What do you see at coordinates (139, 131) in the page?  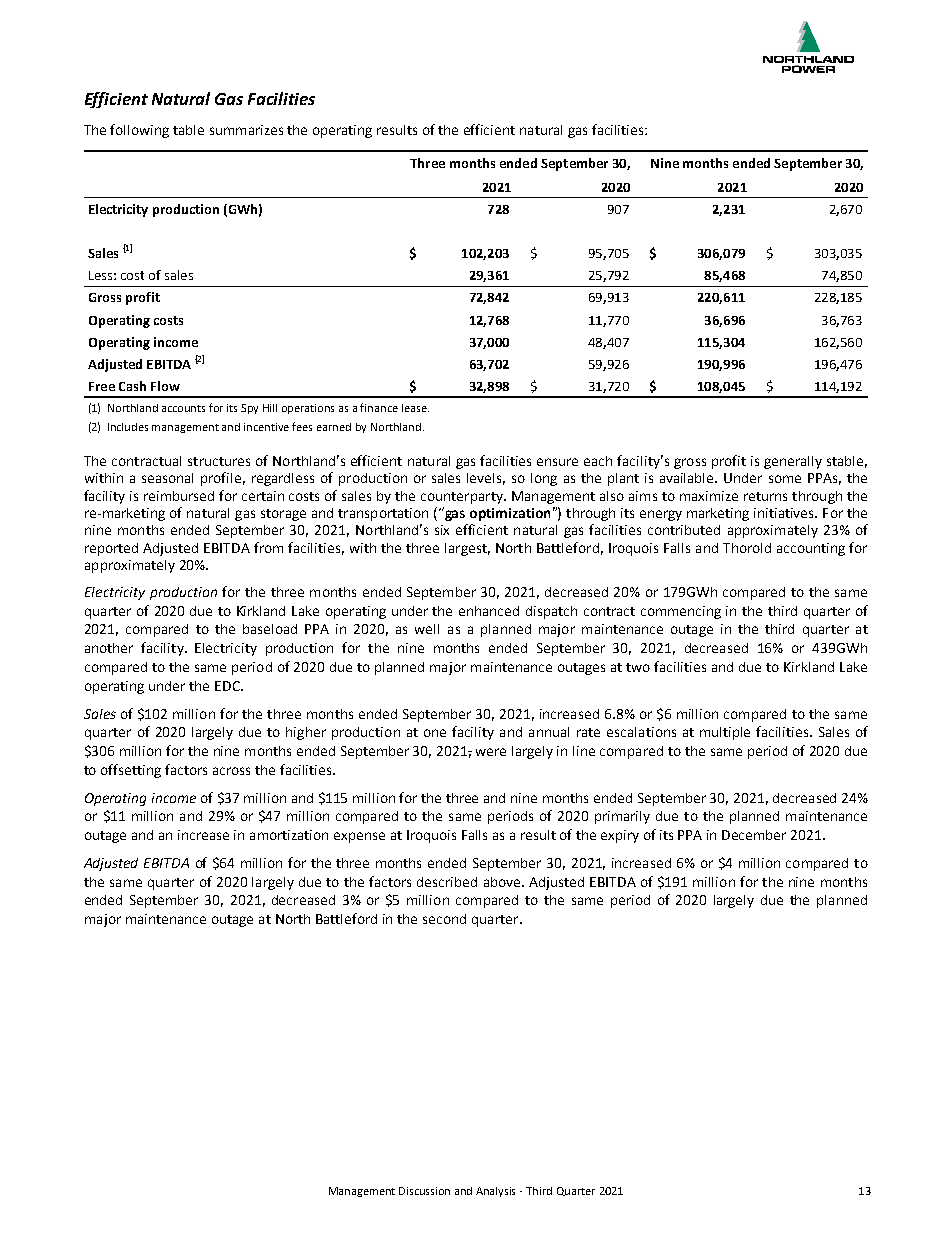 I see `following` at bounding box center [139, 131].
